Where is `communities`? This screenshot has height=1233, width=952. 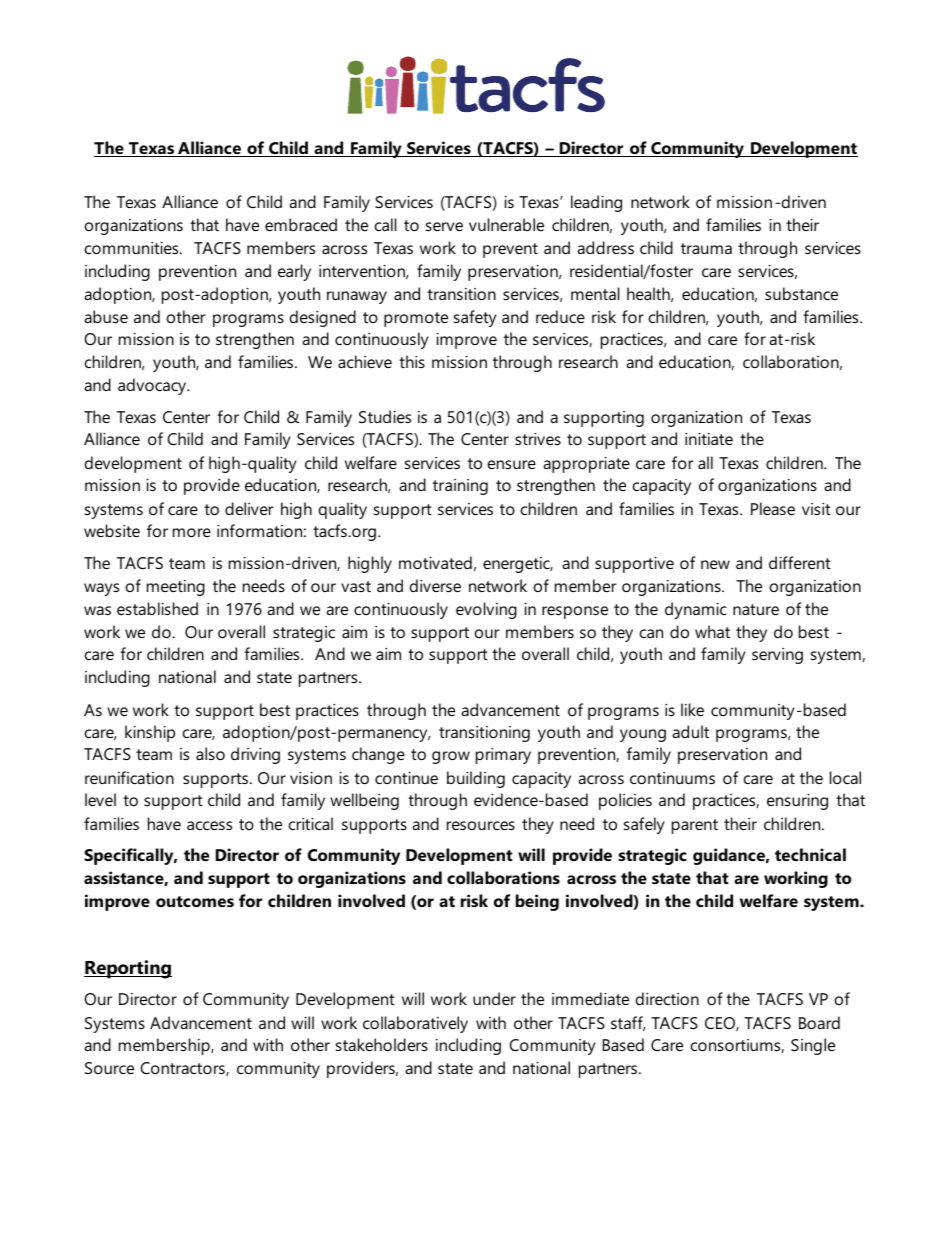
communities is located at coordinates (133, 248).
